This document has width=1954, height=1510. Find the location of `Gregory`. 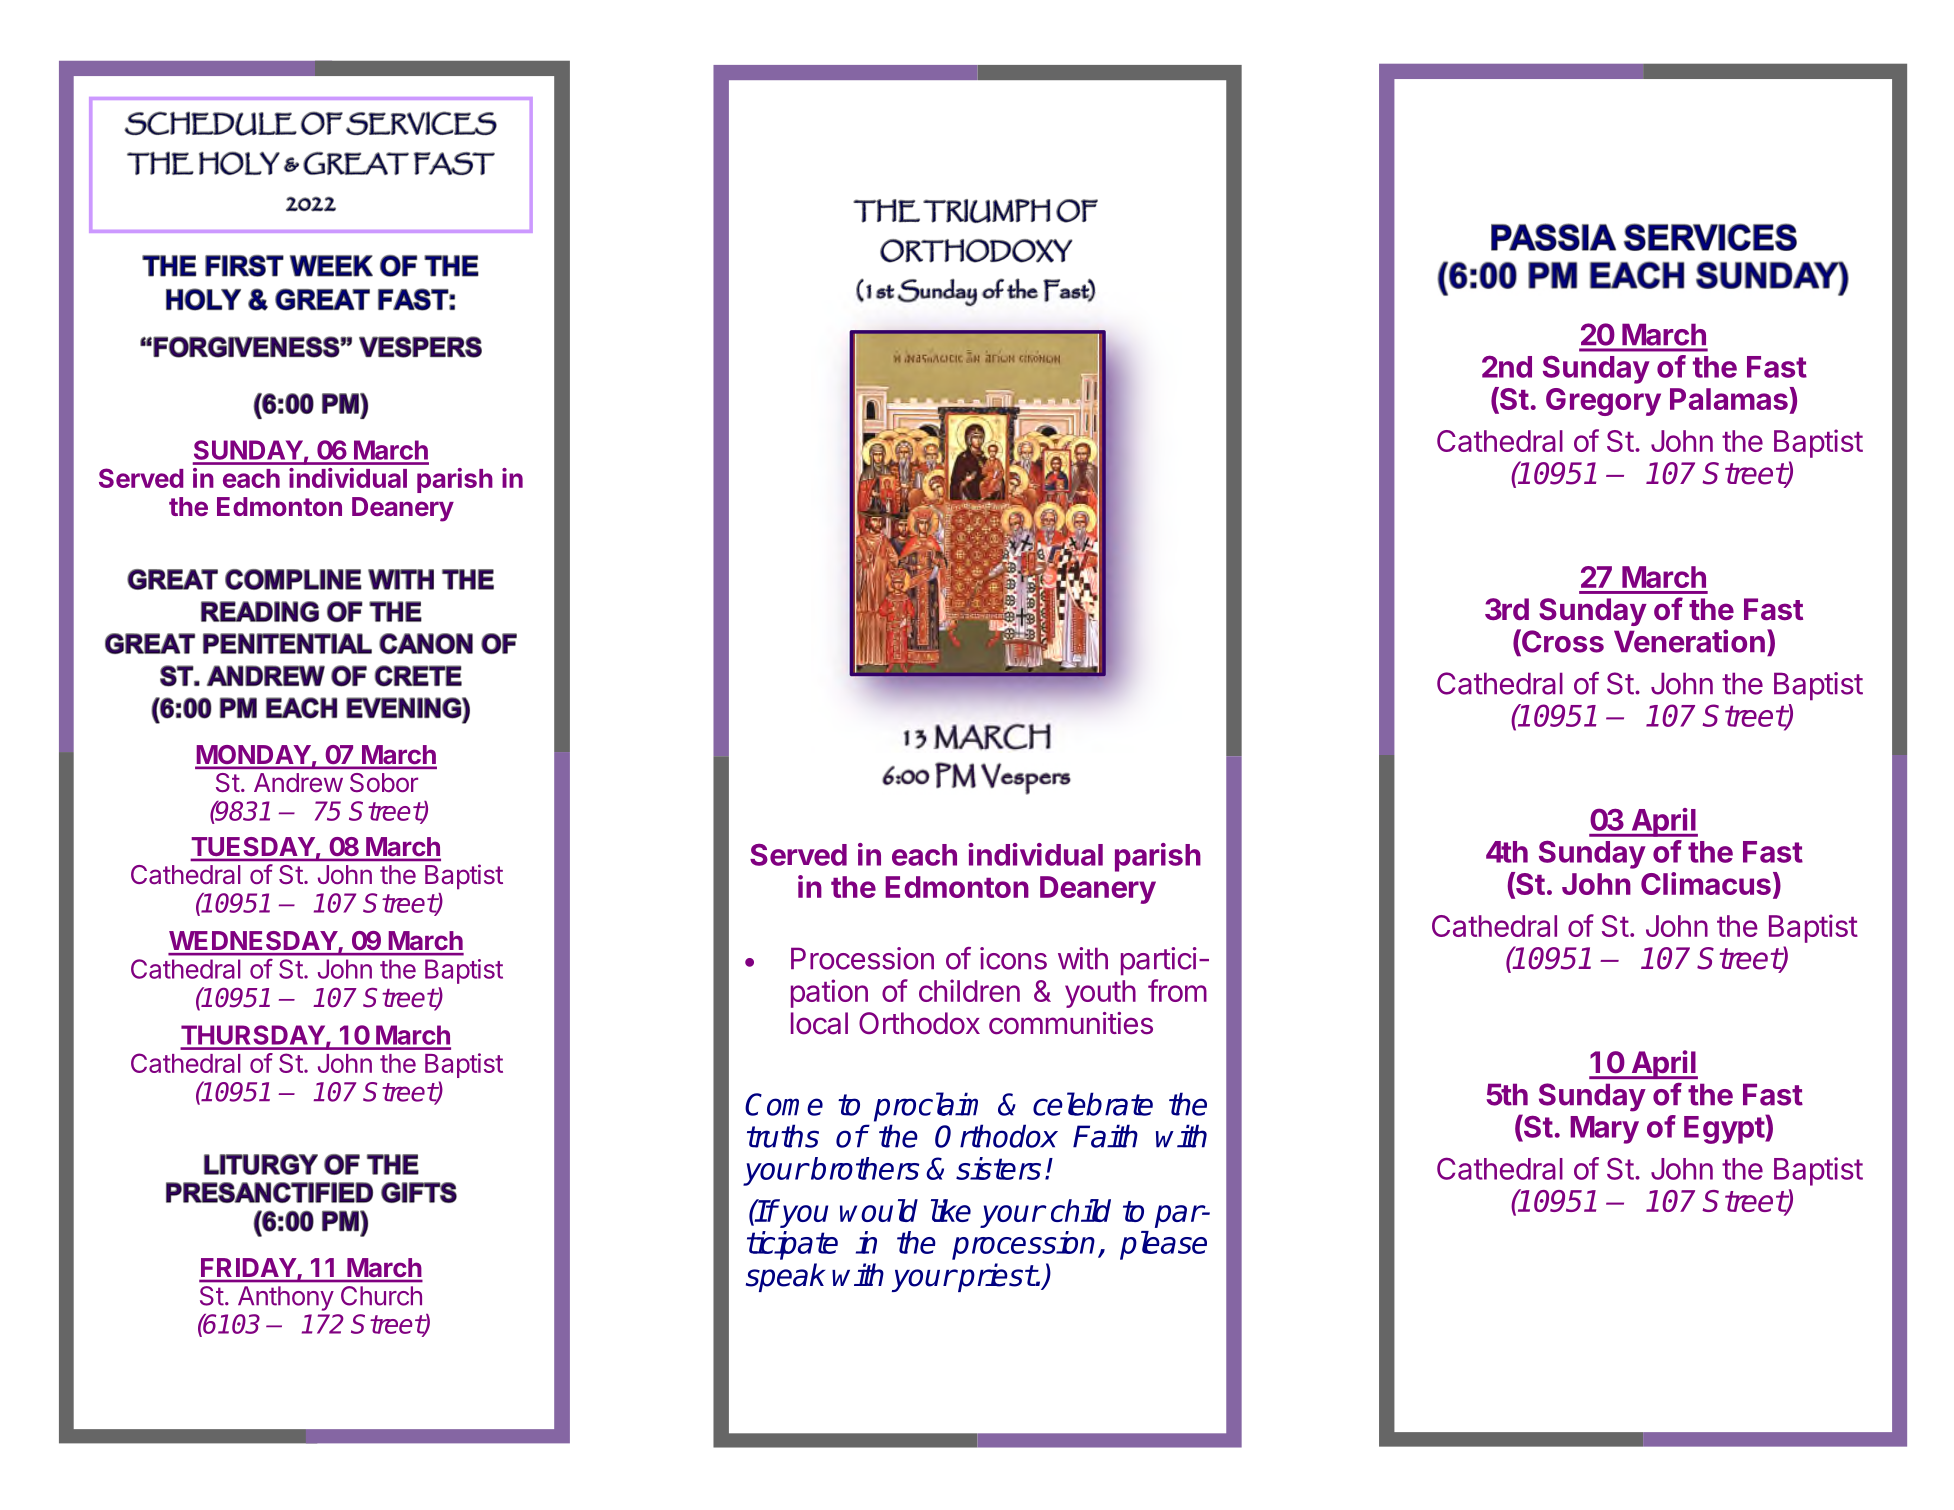

Gregory is located at coordinates (1603, 402).
